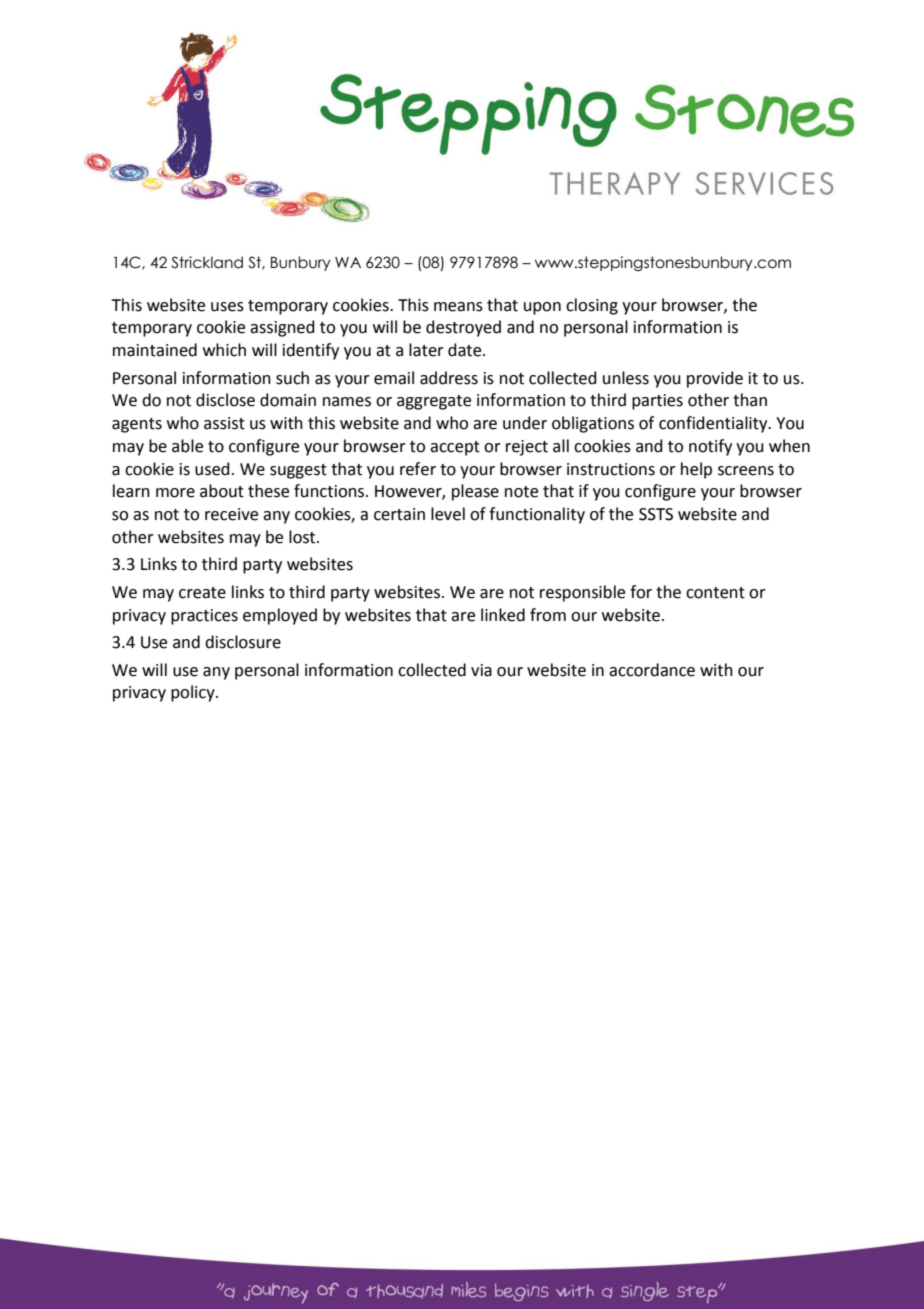  I want to click on please, so click(475, 492).
